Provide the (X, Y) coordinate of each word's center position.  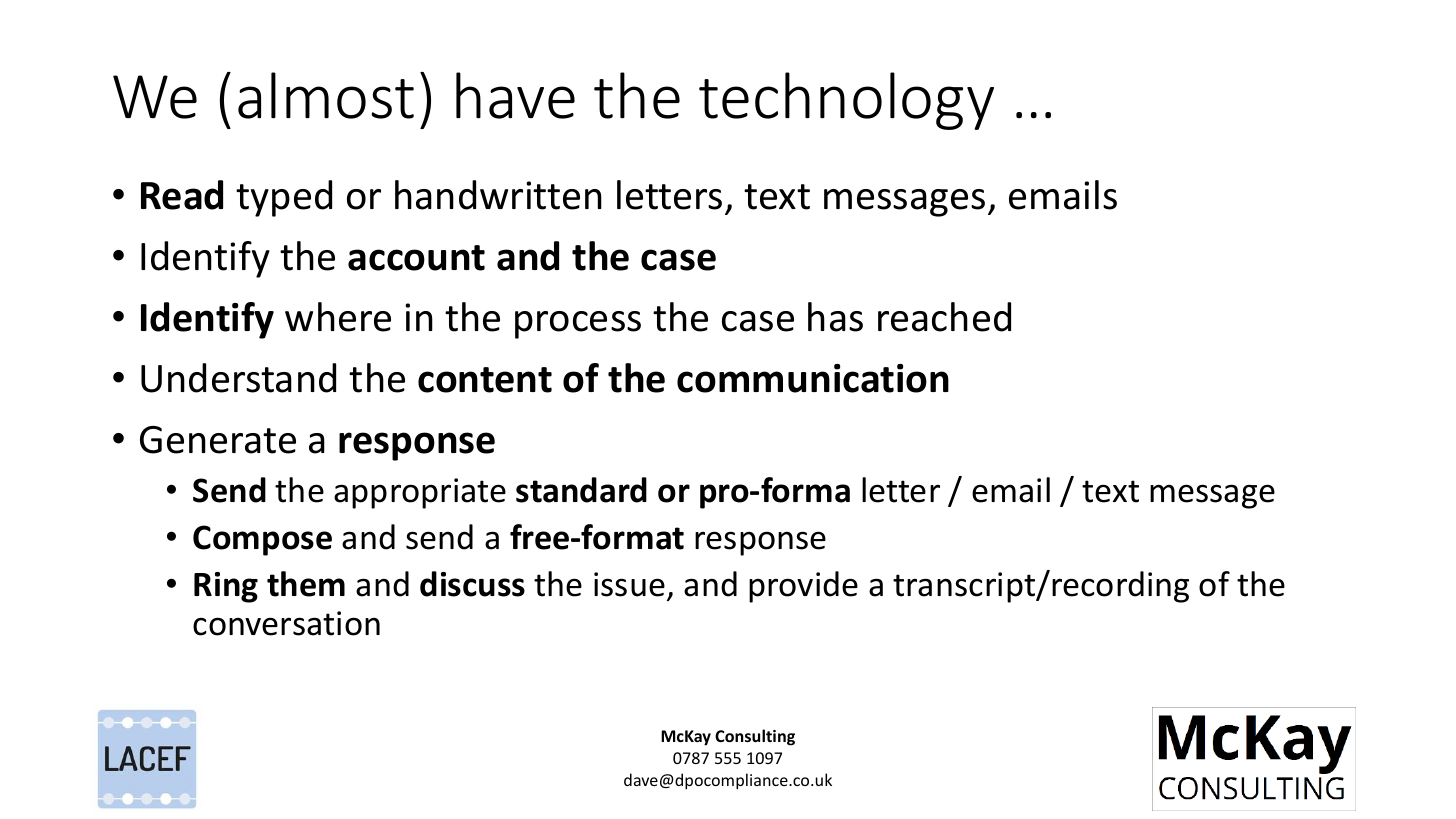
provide (803, 587)
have (515, 95)
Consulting (755, 737)
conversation (286, 623)
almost (326, 95)
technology (846, 101)
